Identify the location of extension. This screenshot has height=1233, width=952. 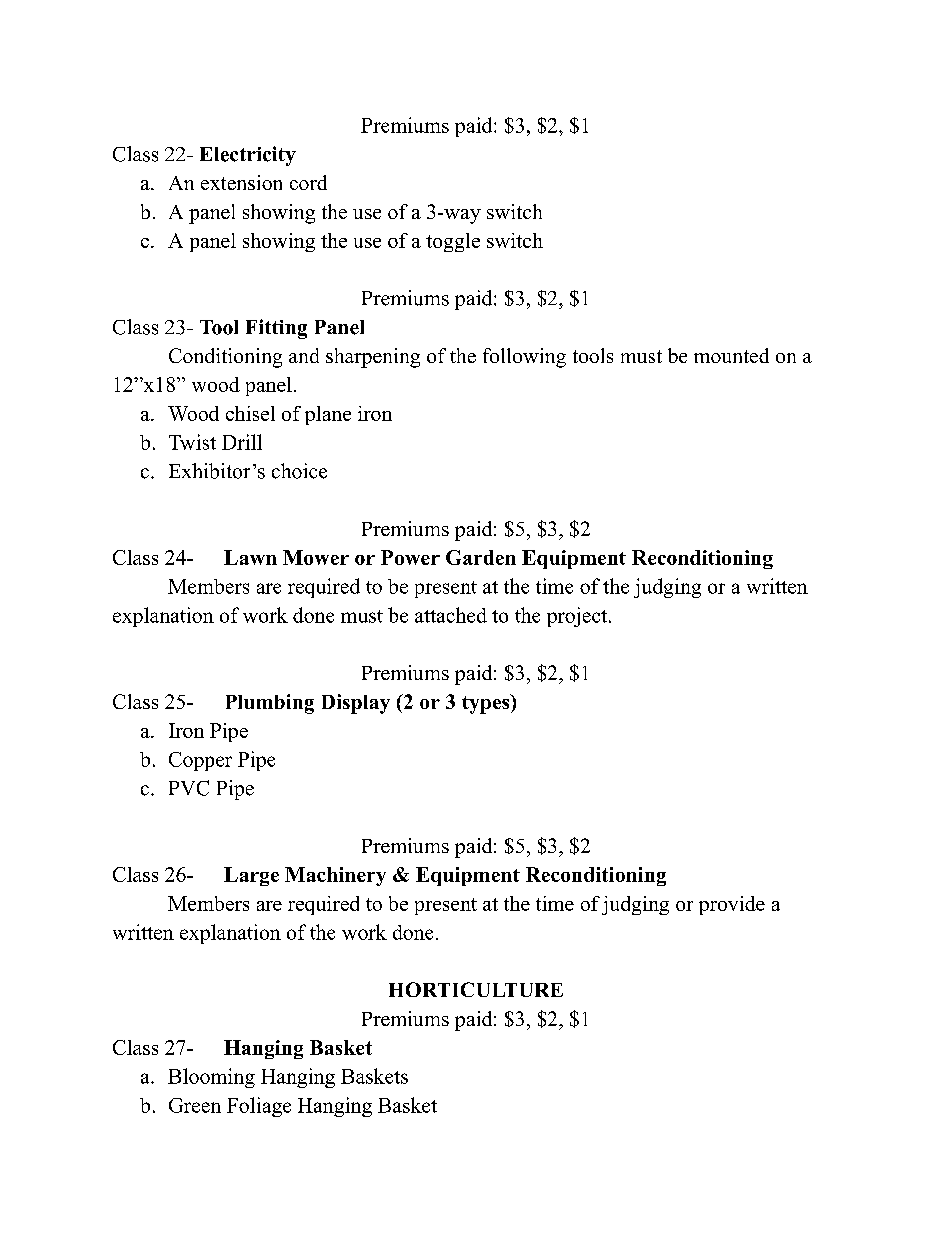
(241, 182).
